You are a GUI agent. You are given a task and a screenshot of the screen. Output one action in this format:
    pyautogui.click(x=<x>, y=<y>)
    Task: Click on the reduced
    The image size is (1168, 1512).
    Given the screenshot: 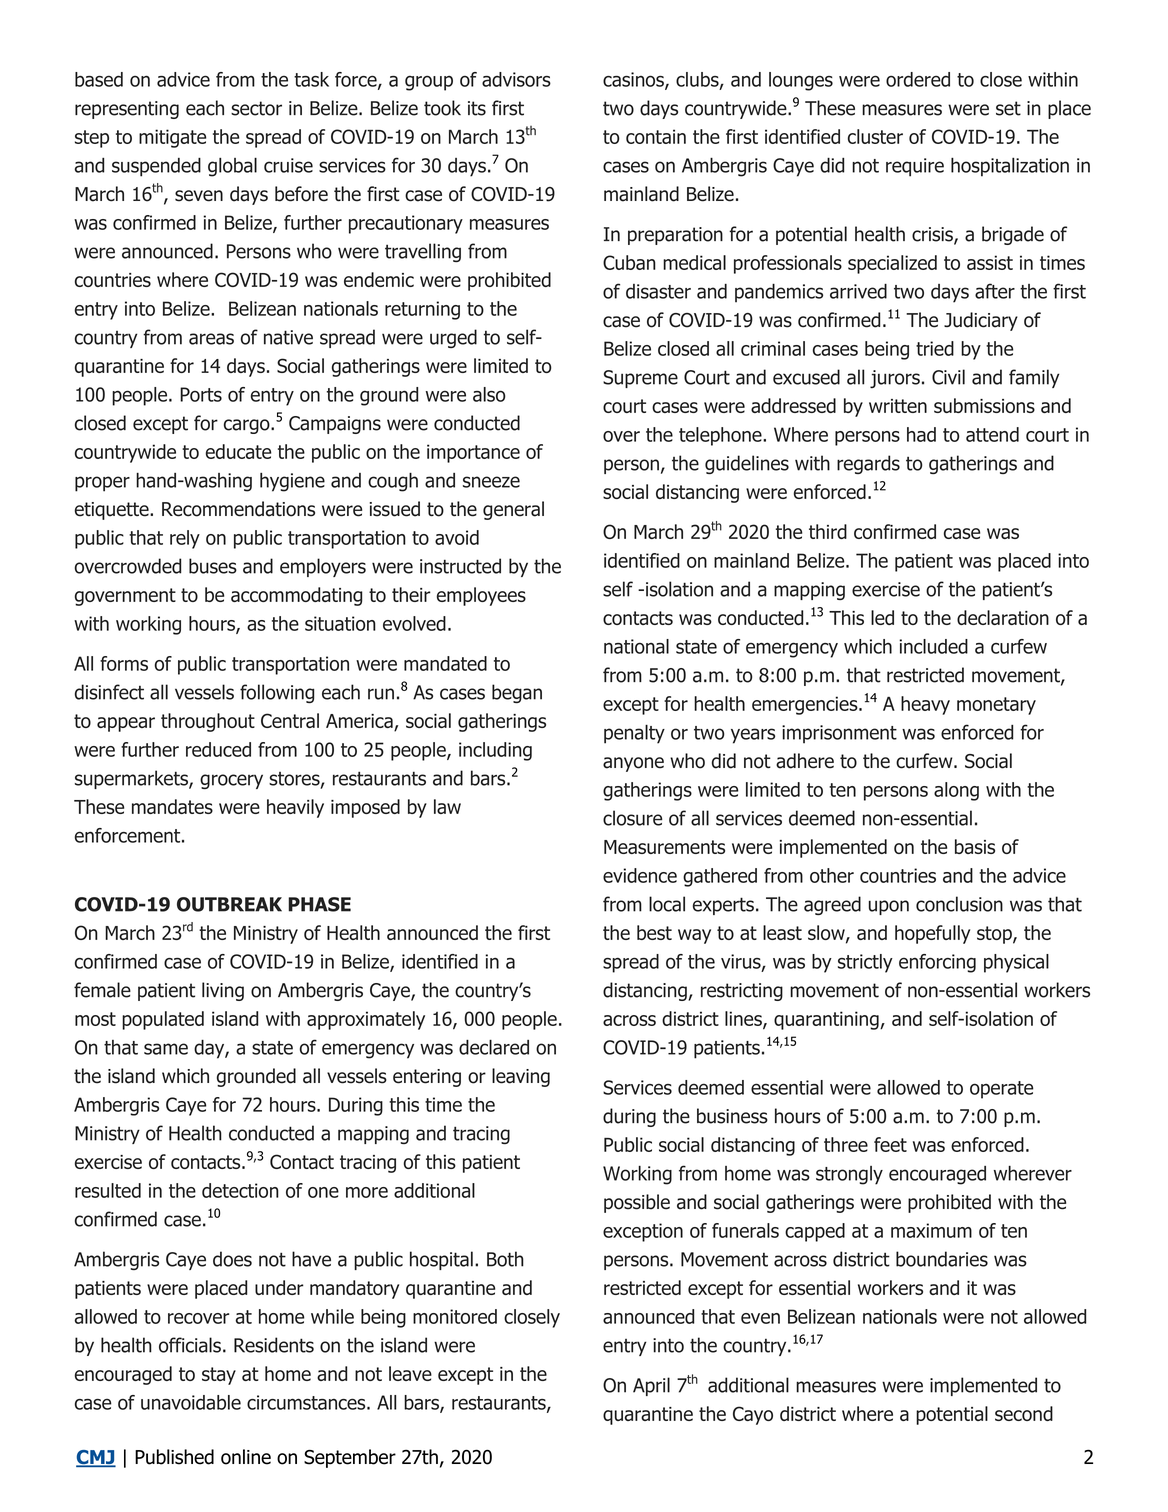 What is the action you would take?
    pyautogui.click(x=218, y=749)
